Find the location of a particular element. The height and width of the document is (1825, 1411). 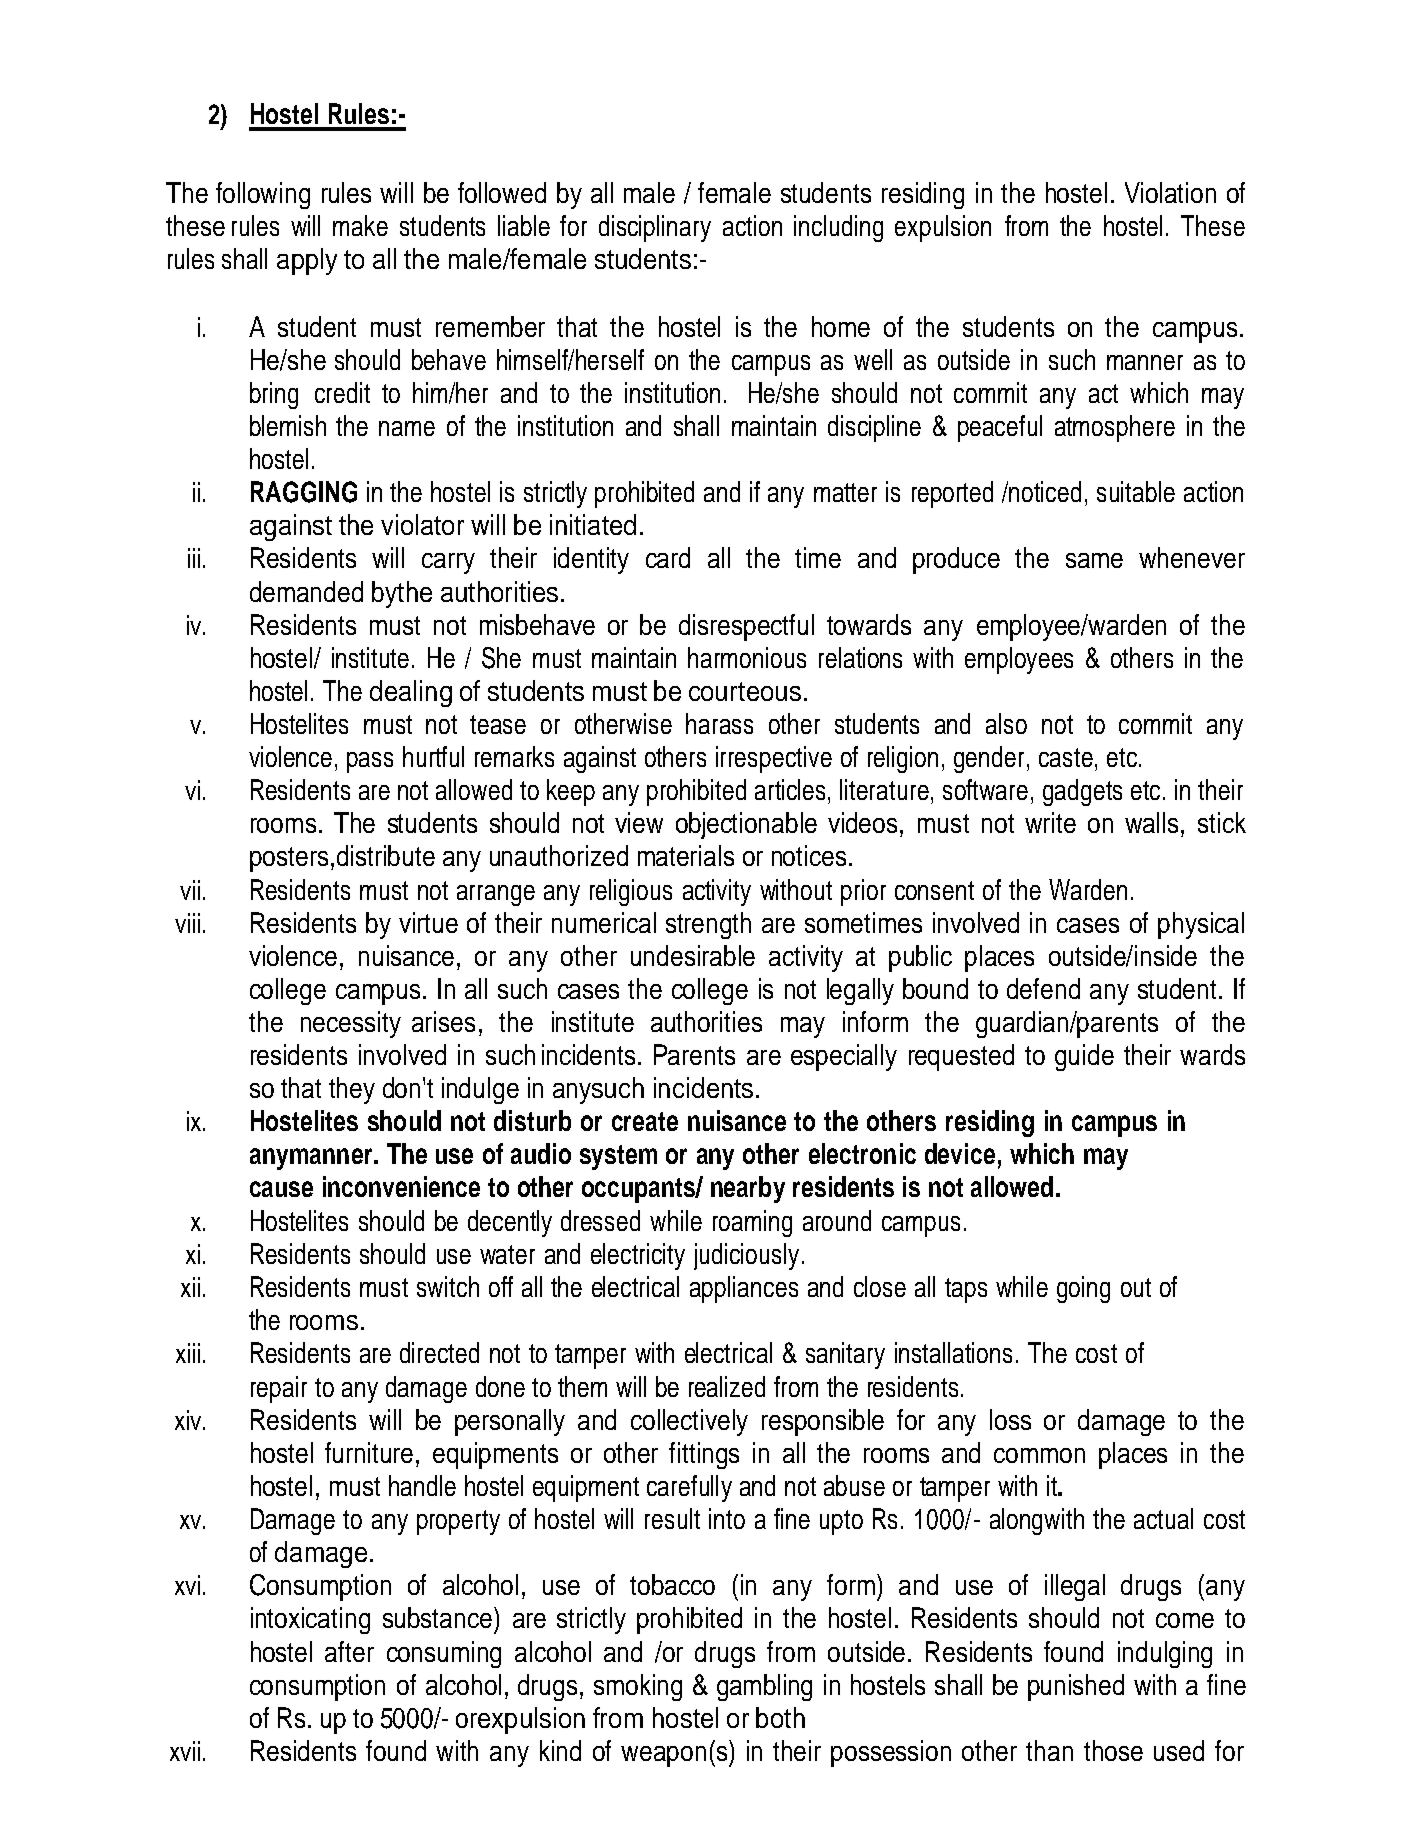

cause is located at coordinates (281, 1189).
